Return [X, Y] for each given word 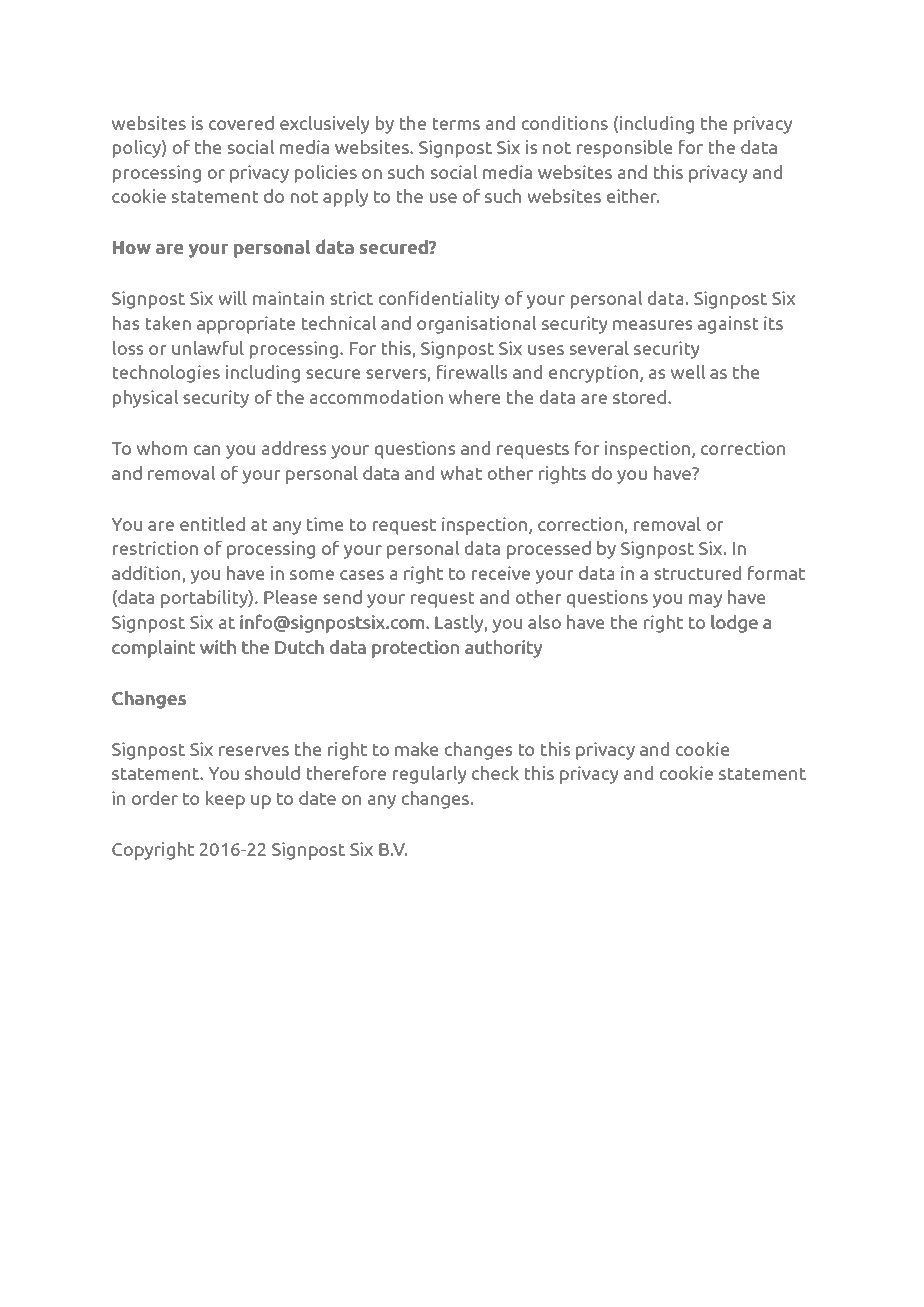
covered [241, 123]
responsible [625, 149]
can [207, 450]
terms [456, 123]
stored [641, 397]
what [461, 473]
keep [225, 800]
